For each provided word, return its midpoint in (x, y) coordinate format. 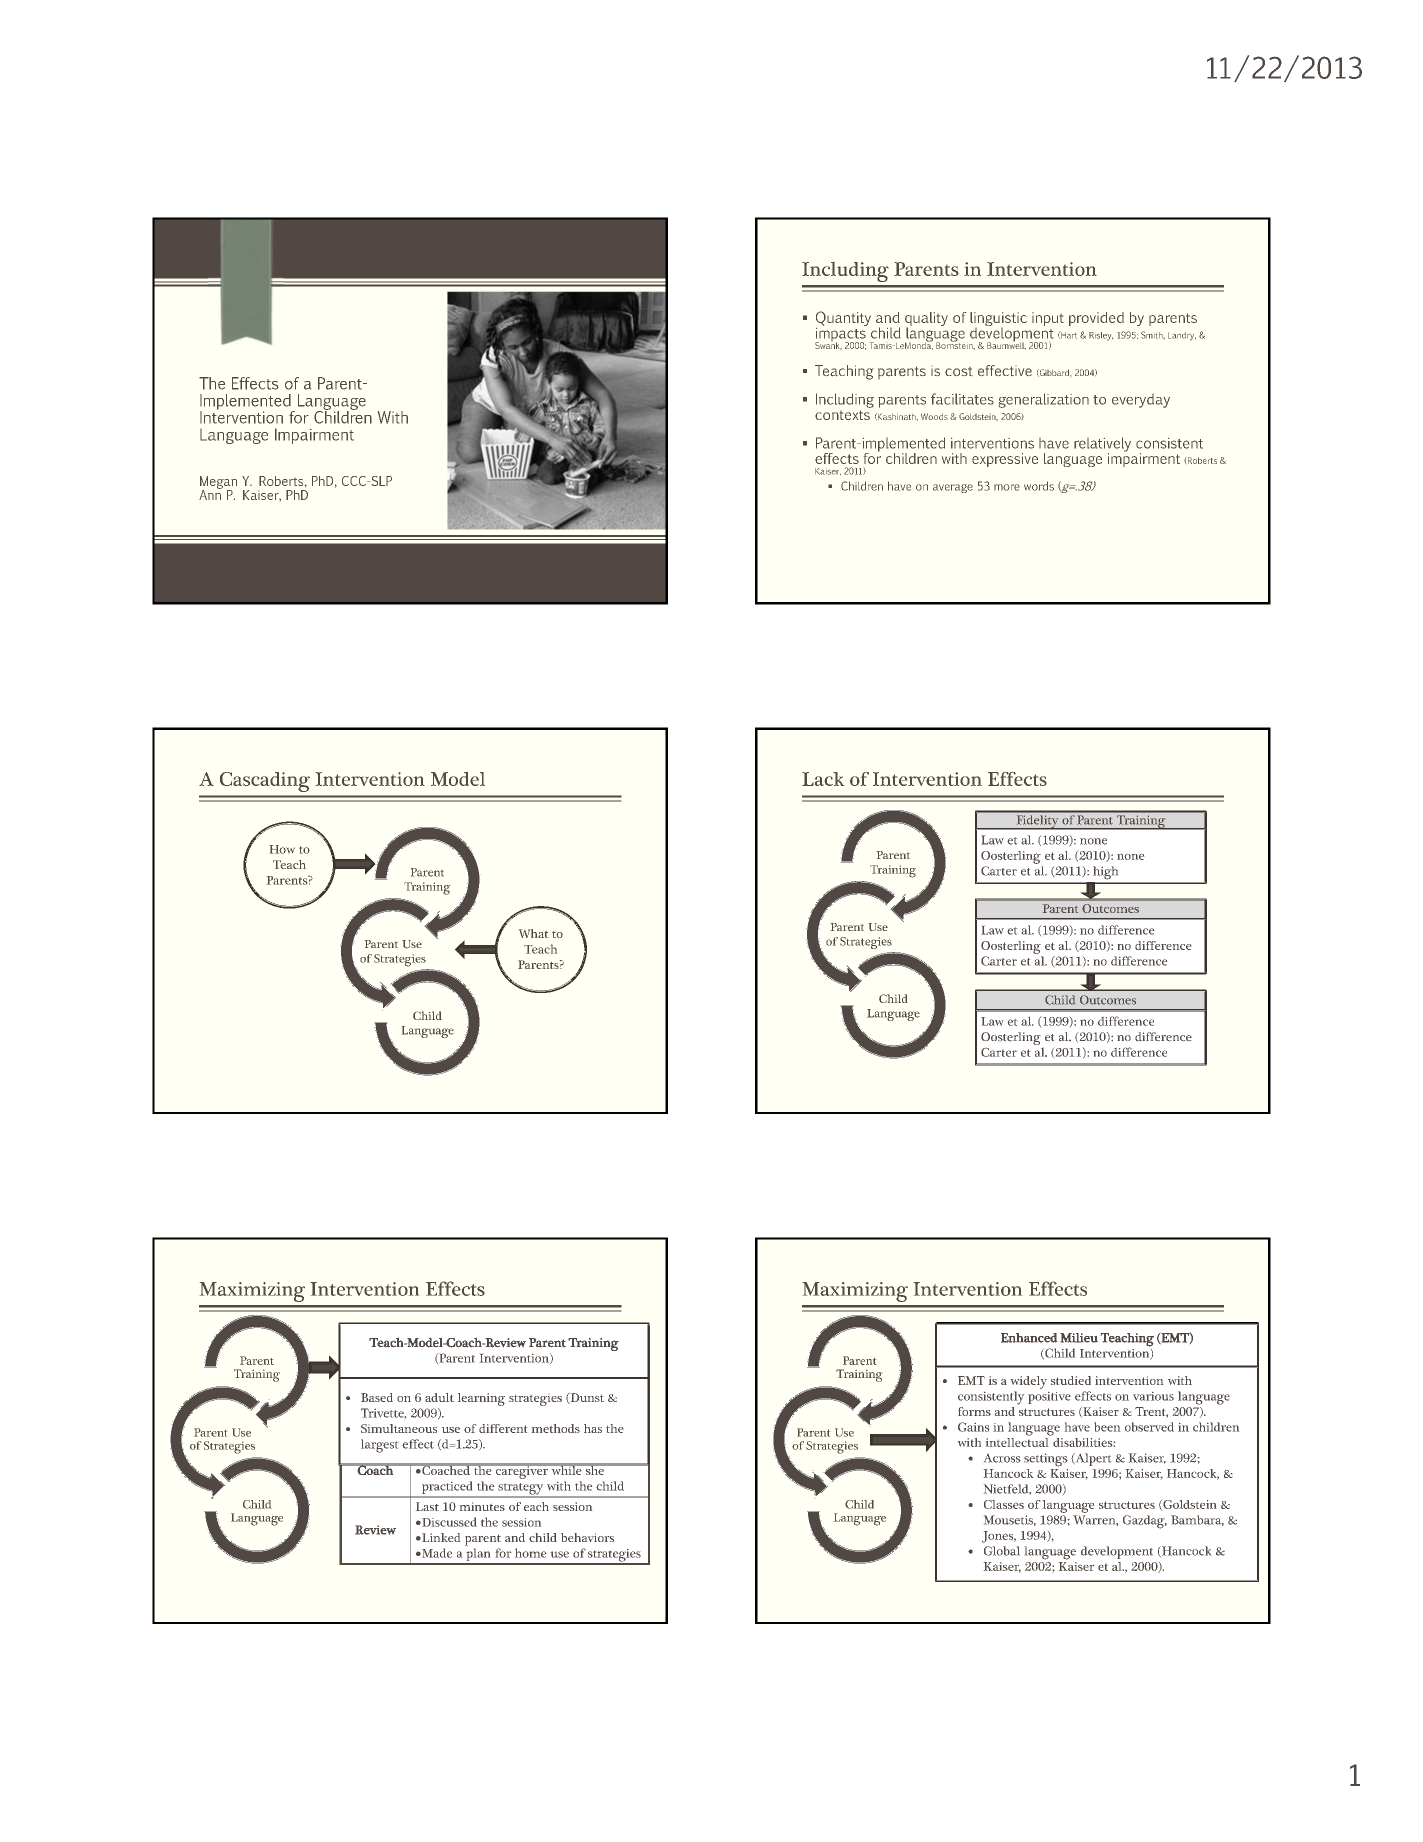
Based (377, 1397)
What (533, 933)
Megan (218, 483)
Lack (823, 779)
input (1048, 319)
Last (427, 1506)
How (282, 849)
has (593, 1428)
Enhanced (1029, 1338)
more (1007, 487)
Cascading (265, 782)
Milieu (1079, 1338)
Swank (828, 344)
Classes (1004, 1504)
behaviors (587, 1537)
